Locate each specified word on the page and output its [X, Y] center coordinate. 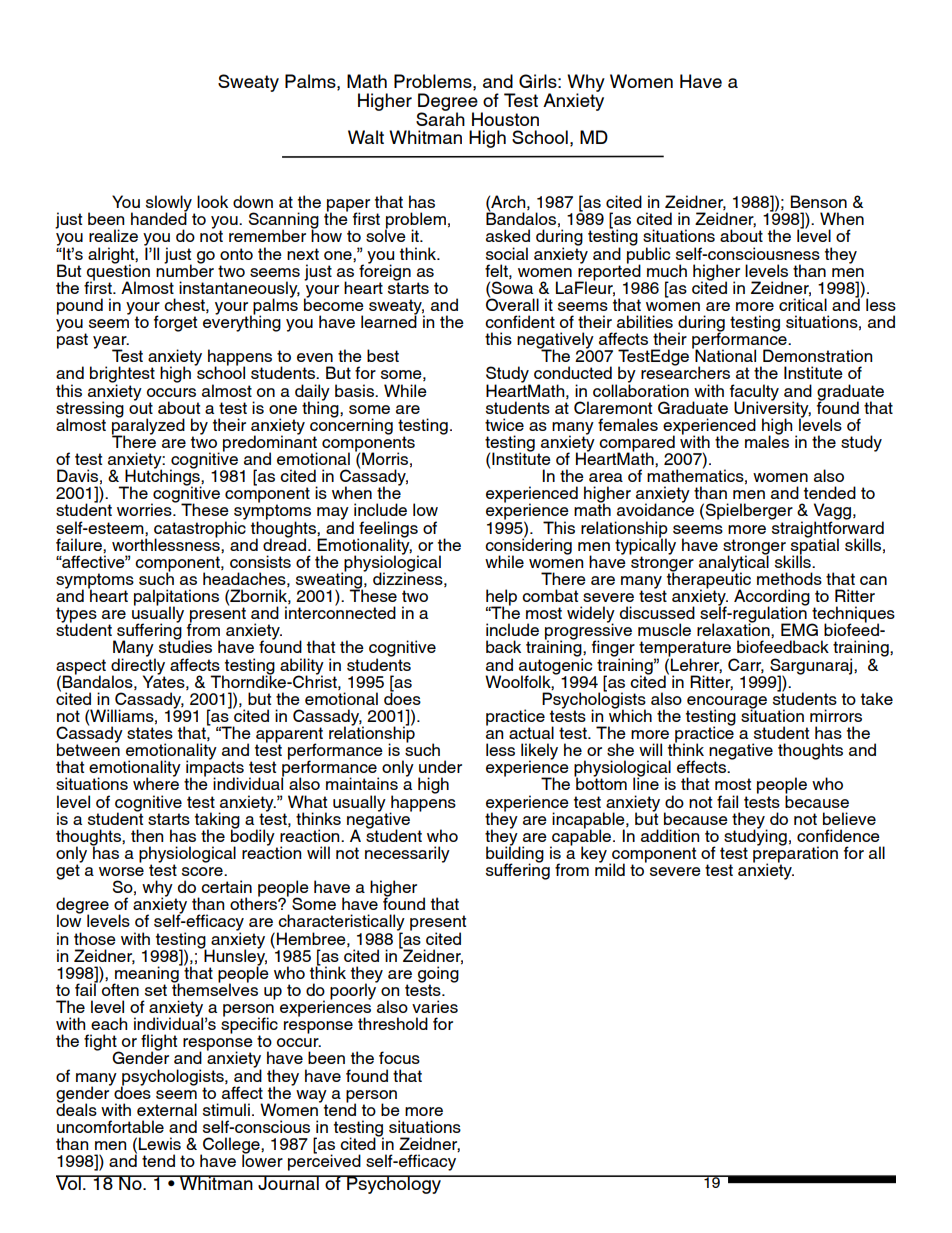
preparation [795, 854]
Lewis [160, 1143]
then [147, 835]
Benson [819, 201]
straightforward [827, 529]
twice [504, 424]
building [515, 854]
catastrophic [200, 529]
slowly [170, 204]
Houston [505, 119]
